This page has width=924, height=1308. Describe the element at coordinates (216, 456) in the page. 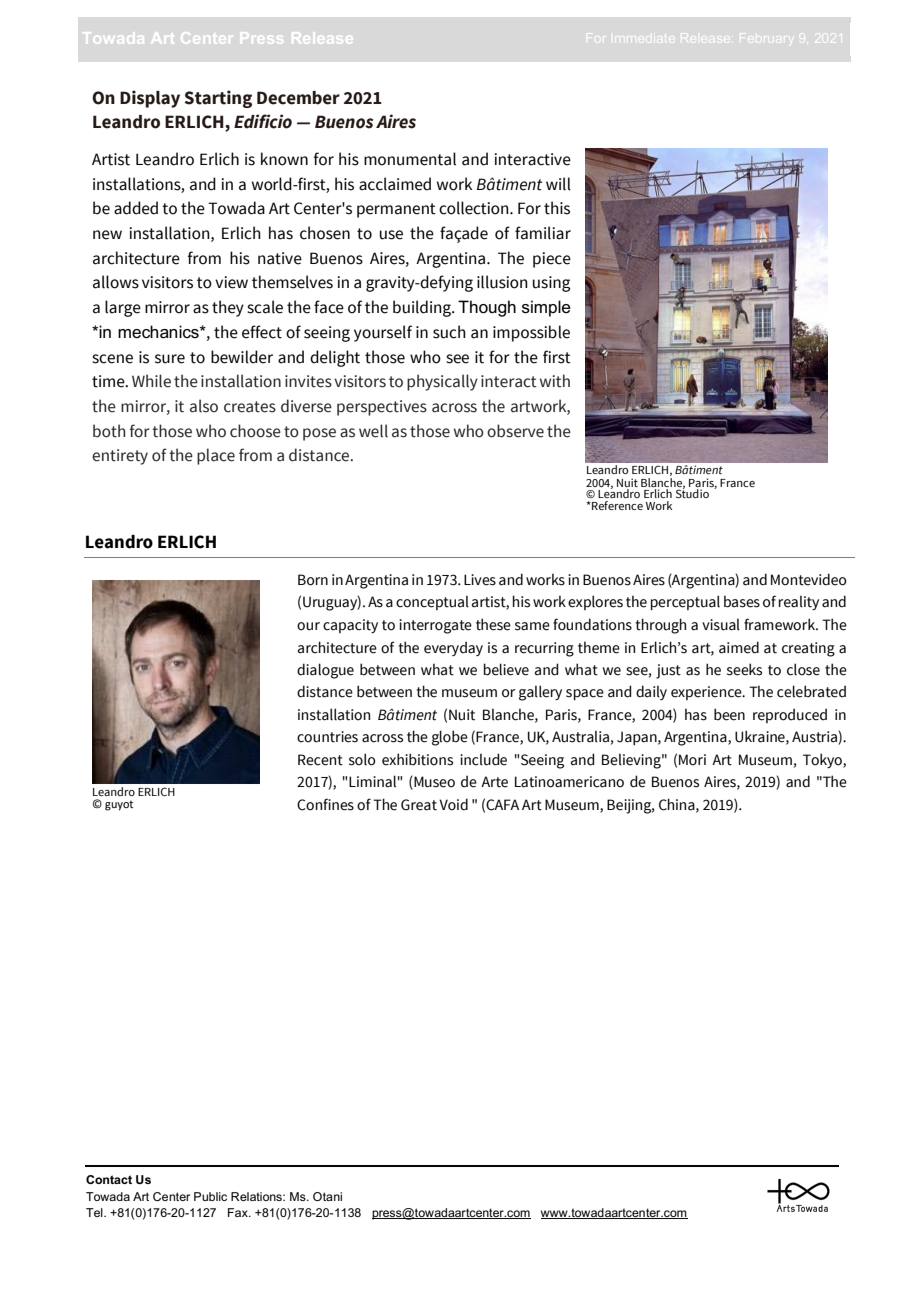

I see `place` at that location.
